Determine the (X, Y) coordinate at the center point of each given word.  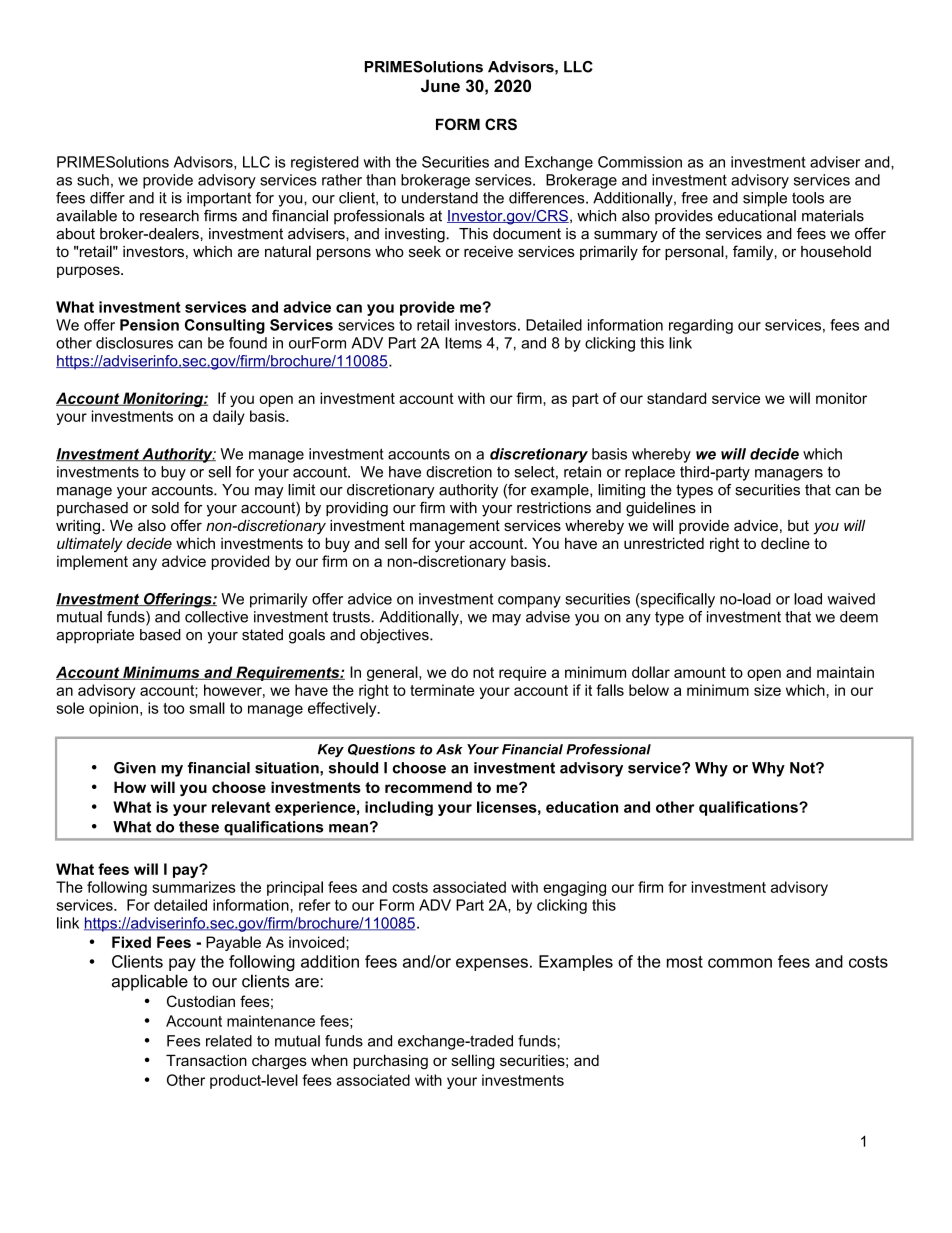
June (440, 85)
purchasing (390, 1062)
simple (765, 199)
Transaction (206, 1060)
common (740, 963)
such (93, 180)
